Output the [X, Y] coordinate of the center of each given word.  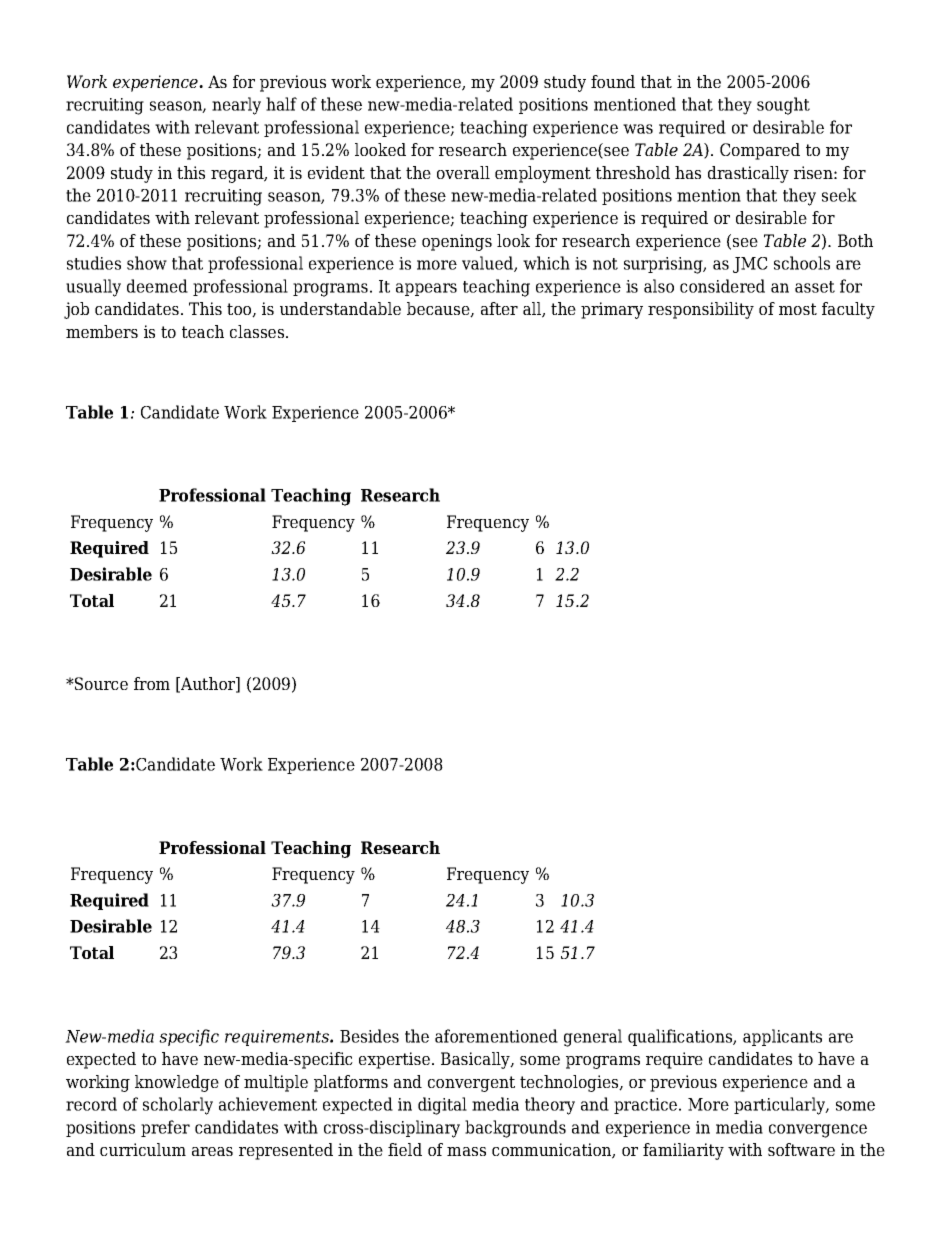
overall [463, 172]
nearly [236, 106]
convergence [818, 1131]
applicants [782, 1037]
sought [783, 106]
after [499, 308]
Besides [369, 1036]
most [798, 309]
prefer [165, 1128]
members [102, 331]
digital [442, 1106]
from [152, 683]
